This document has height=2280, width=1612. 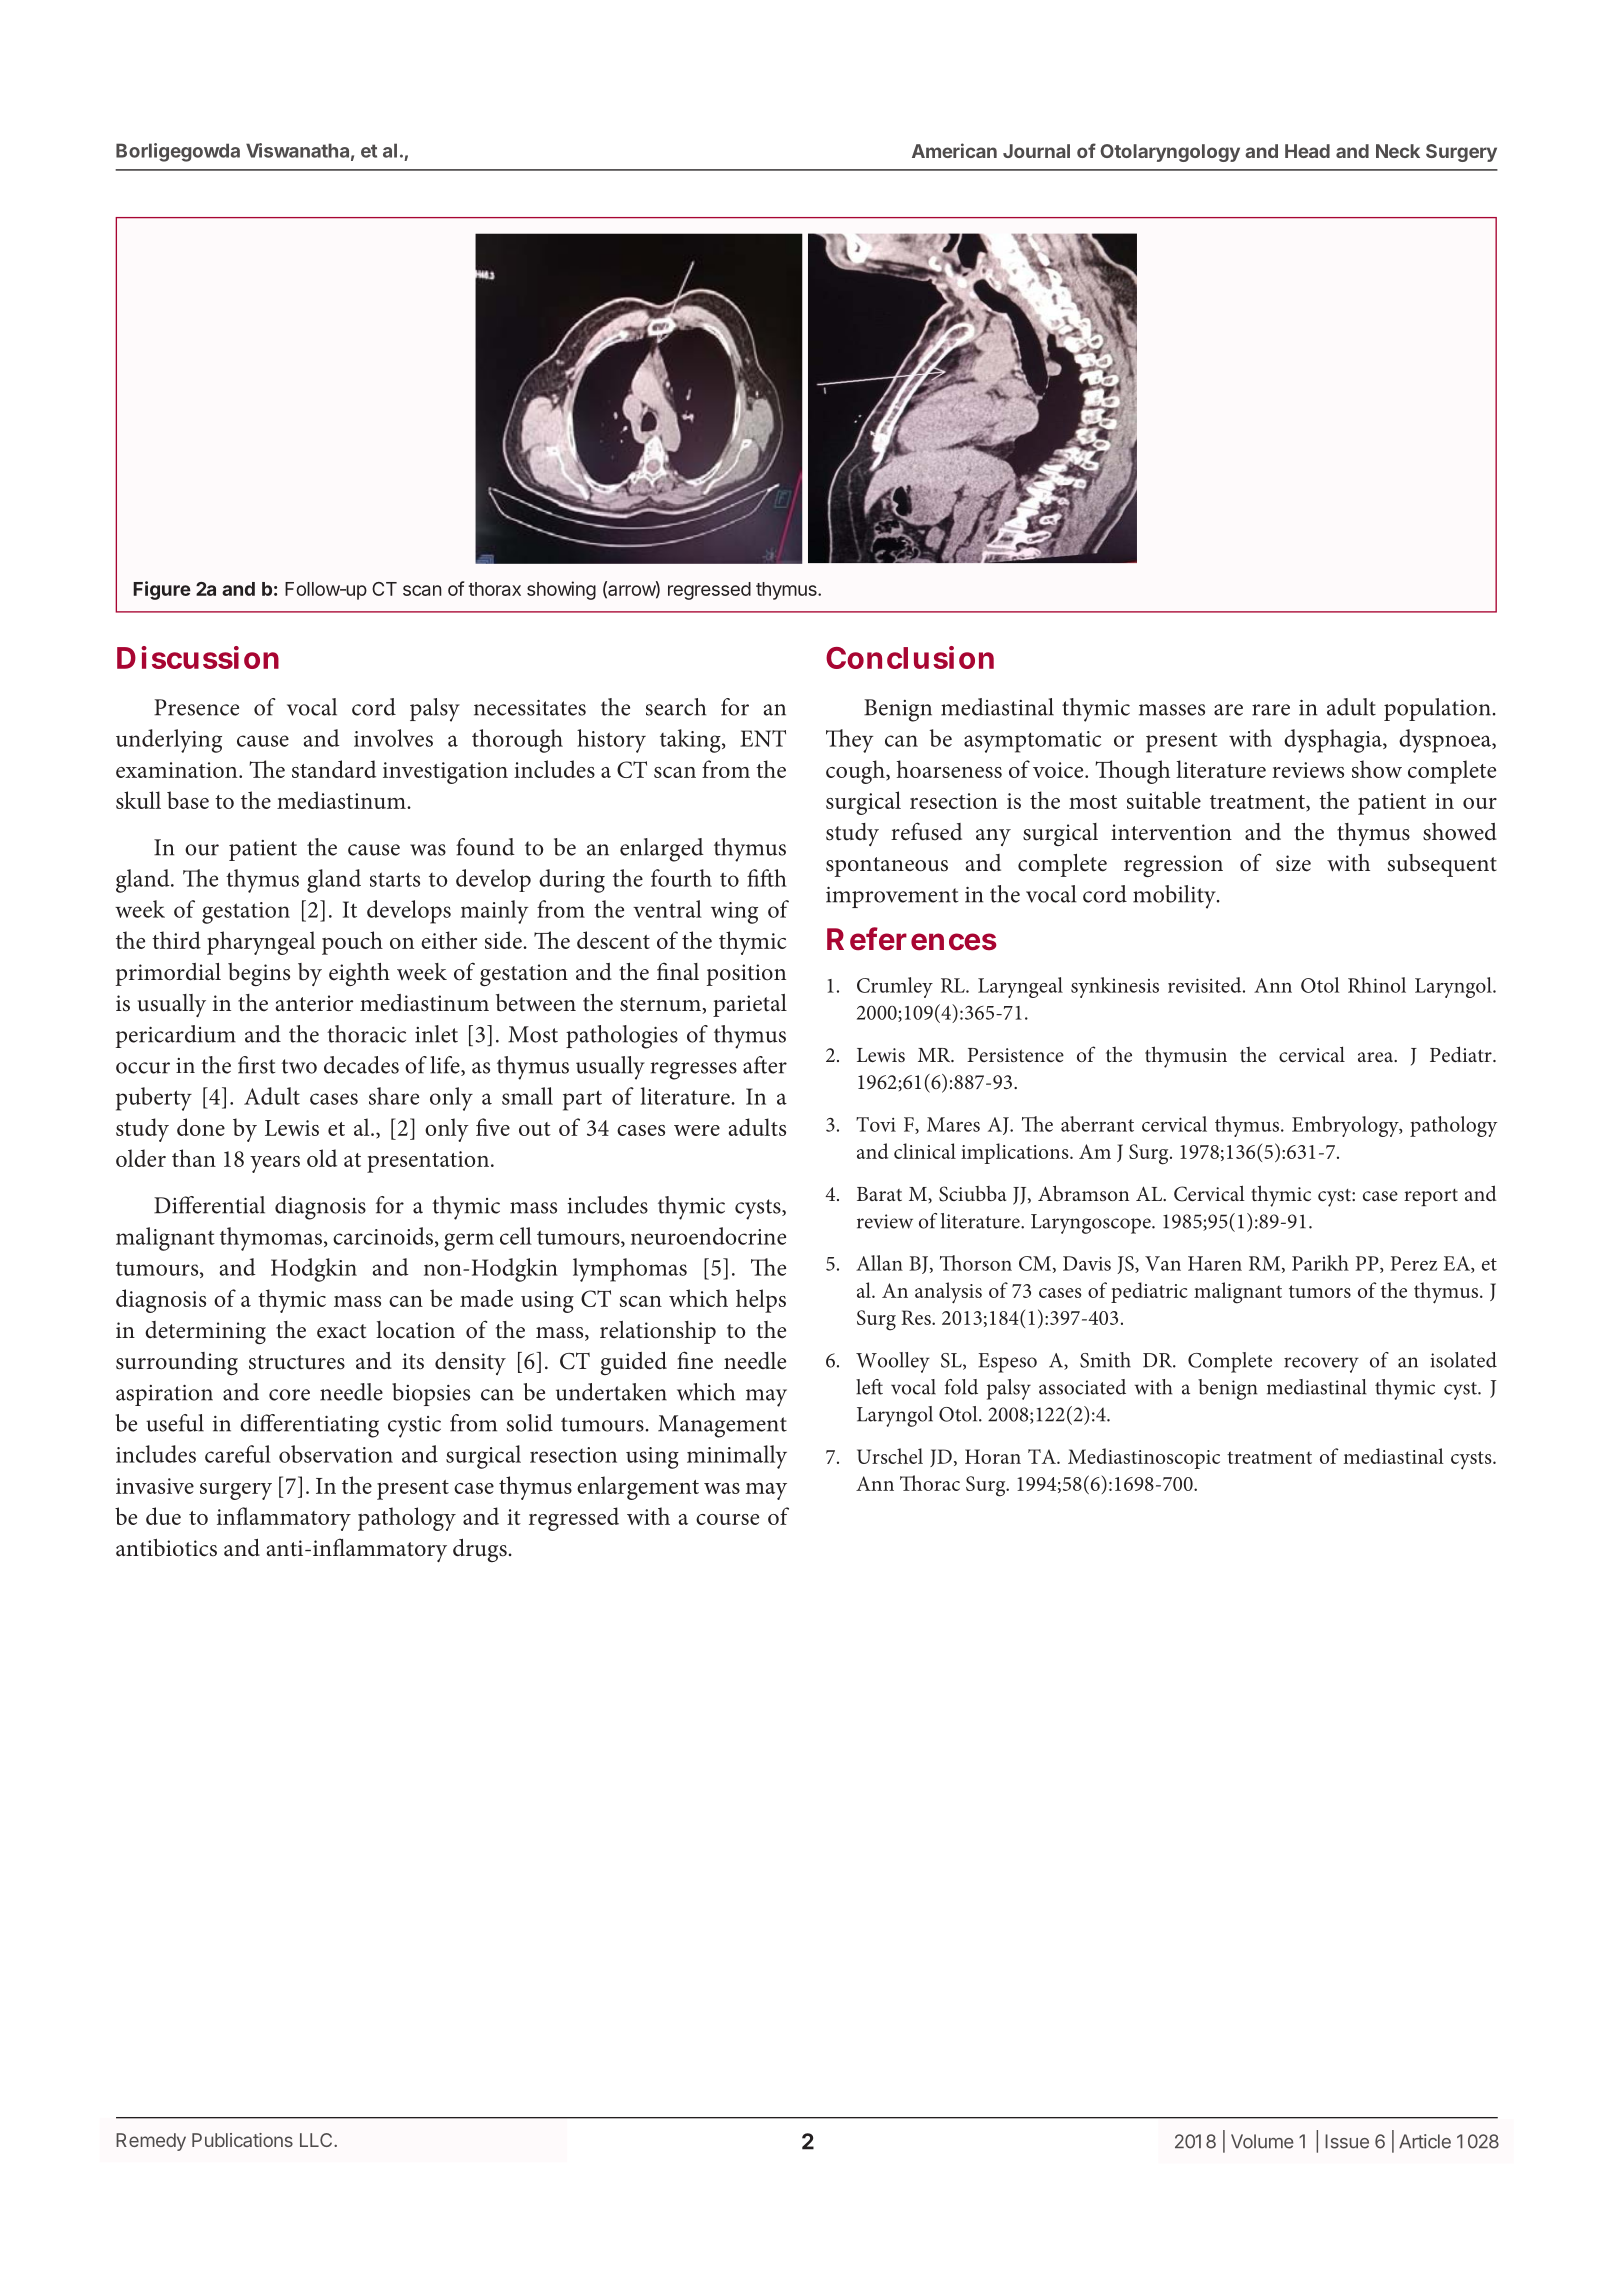 What do you see at coordinates (954, 150) in the document?
I see `American` at bounding box center [954, 150].
